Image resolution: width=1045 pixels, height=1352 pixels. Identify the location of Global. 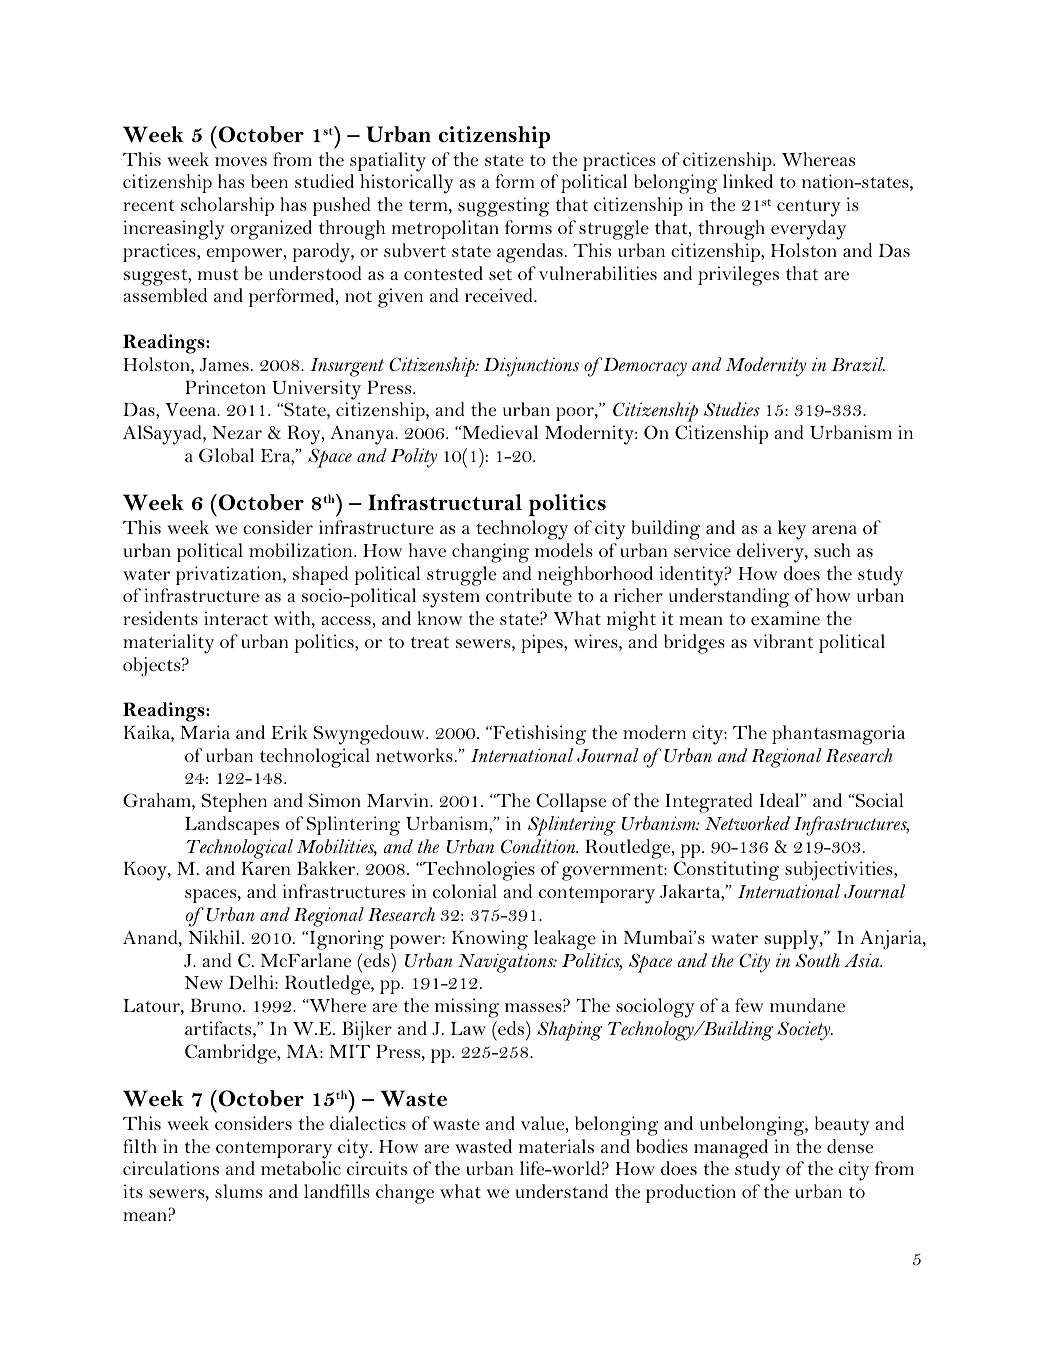
(226, 455).
